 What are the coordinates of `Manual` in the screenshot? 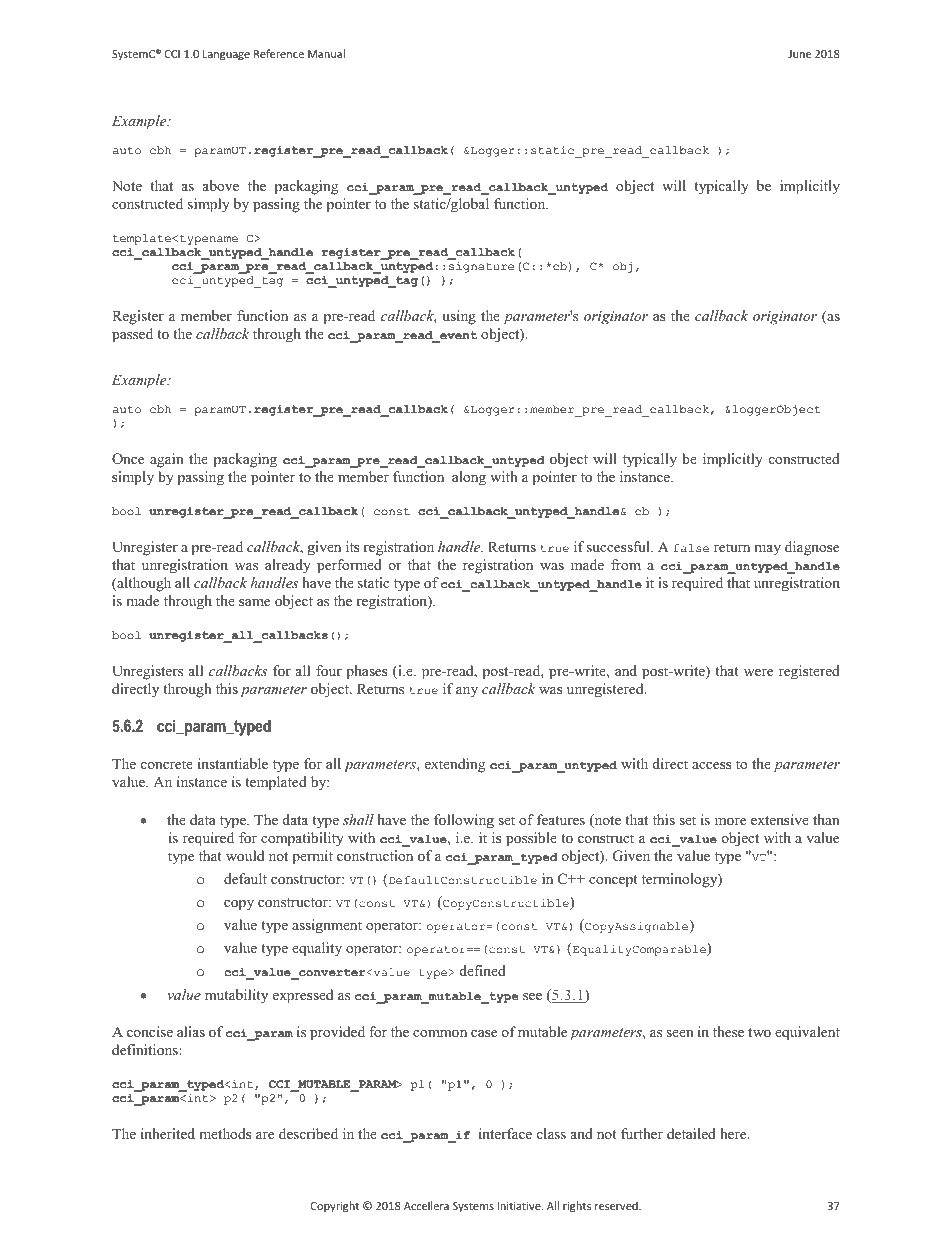 It's located at (326, 53).
